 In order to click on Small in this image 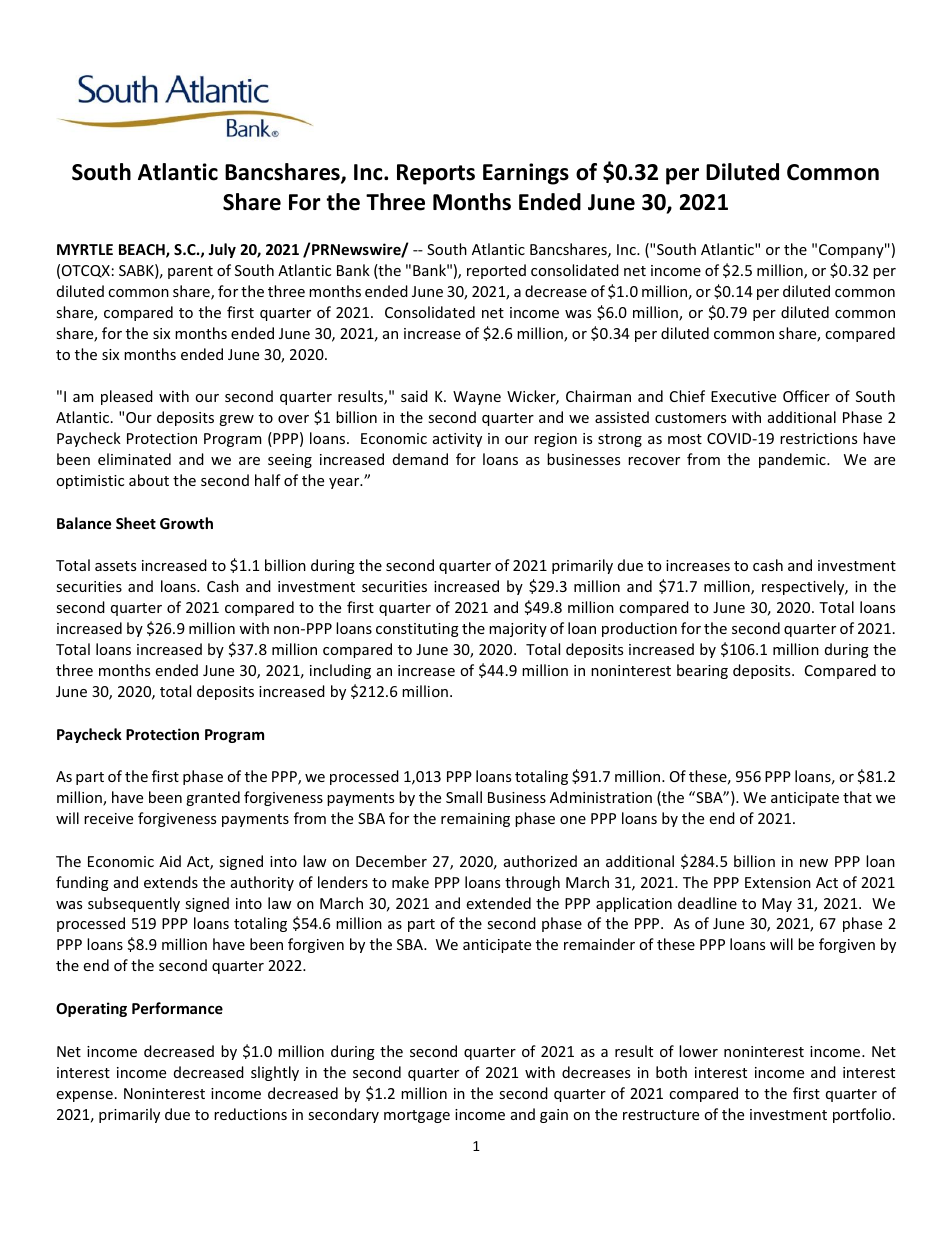, I will do `click(464, 797)`.
